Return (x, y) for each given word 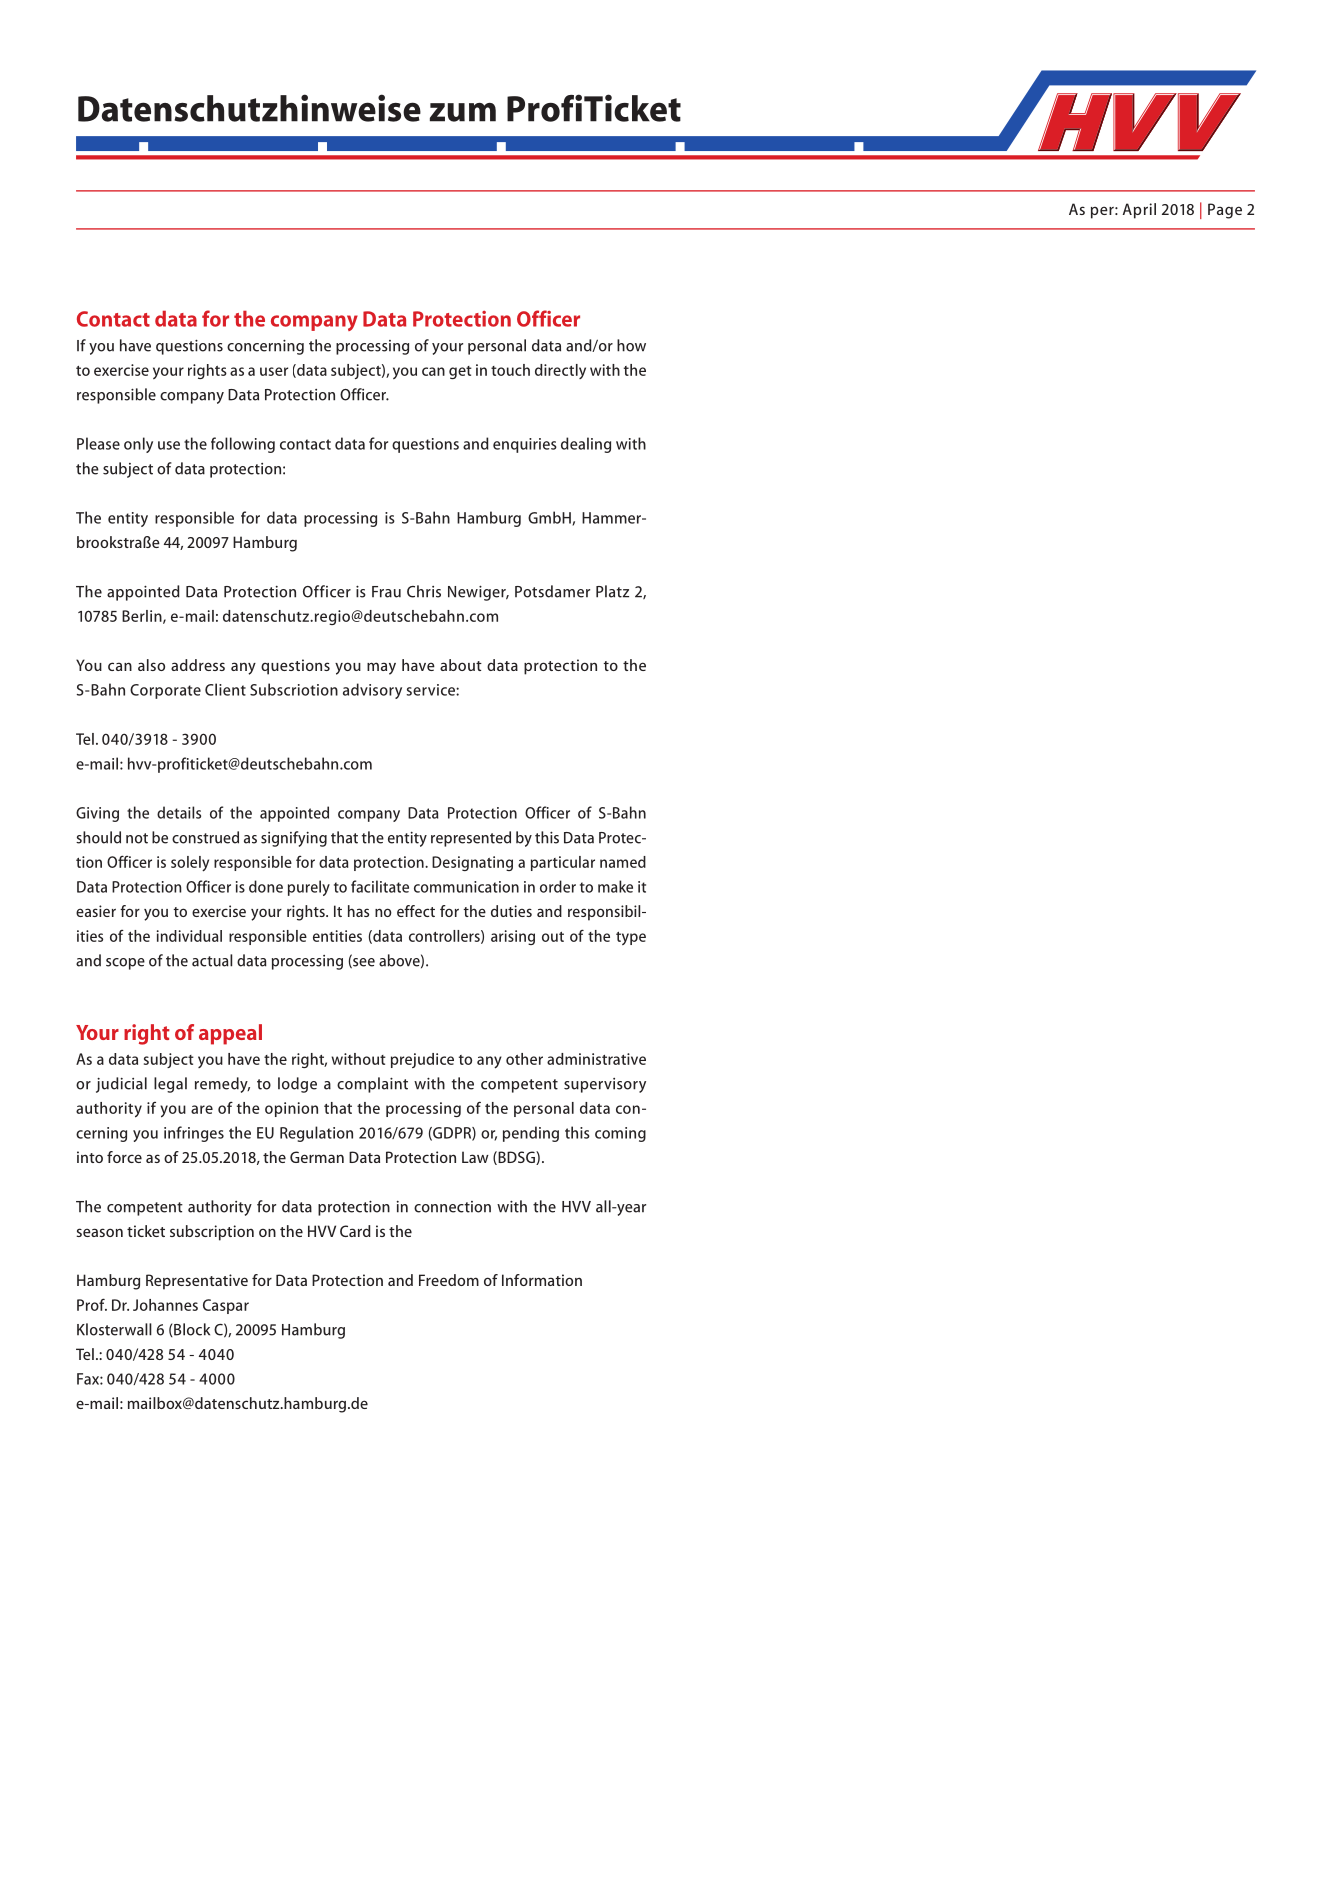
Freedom (449, 1280)
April (1139, 211)
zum (463, 112)
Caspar (226, 1306)
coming (620, 1134)
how (631, 345)
